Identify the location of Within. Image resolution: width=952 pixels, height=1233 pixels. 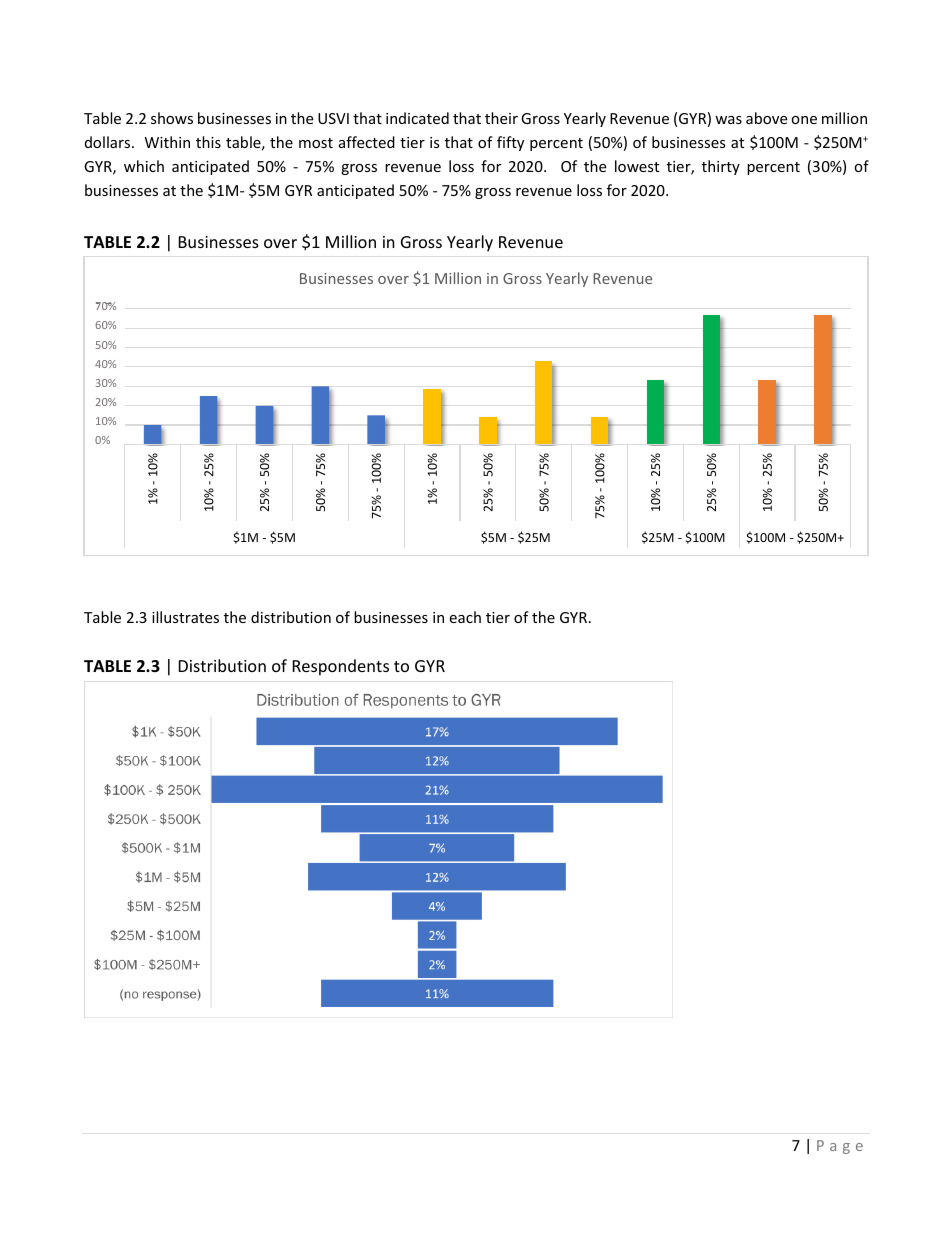
(167, 142).
